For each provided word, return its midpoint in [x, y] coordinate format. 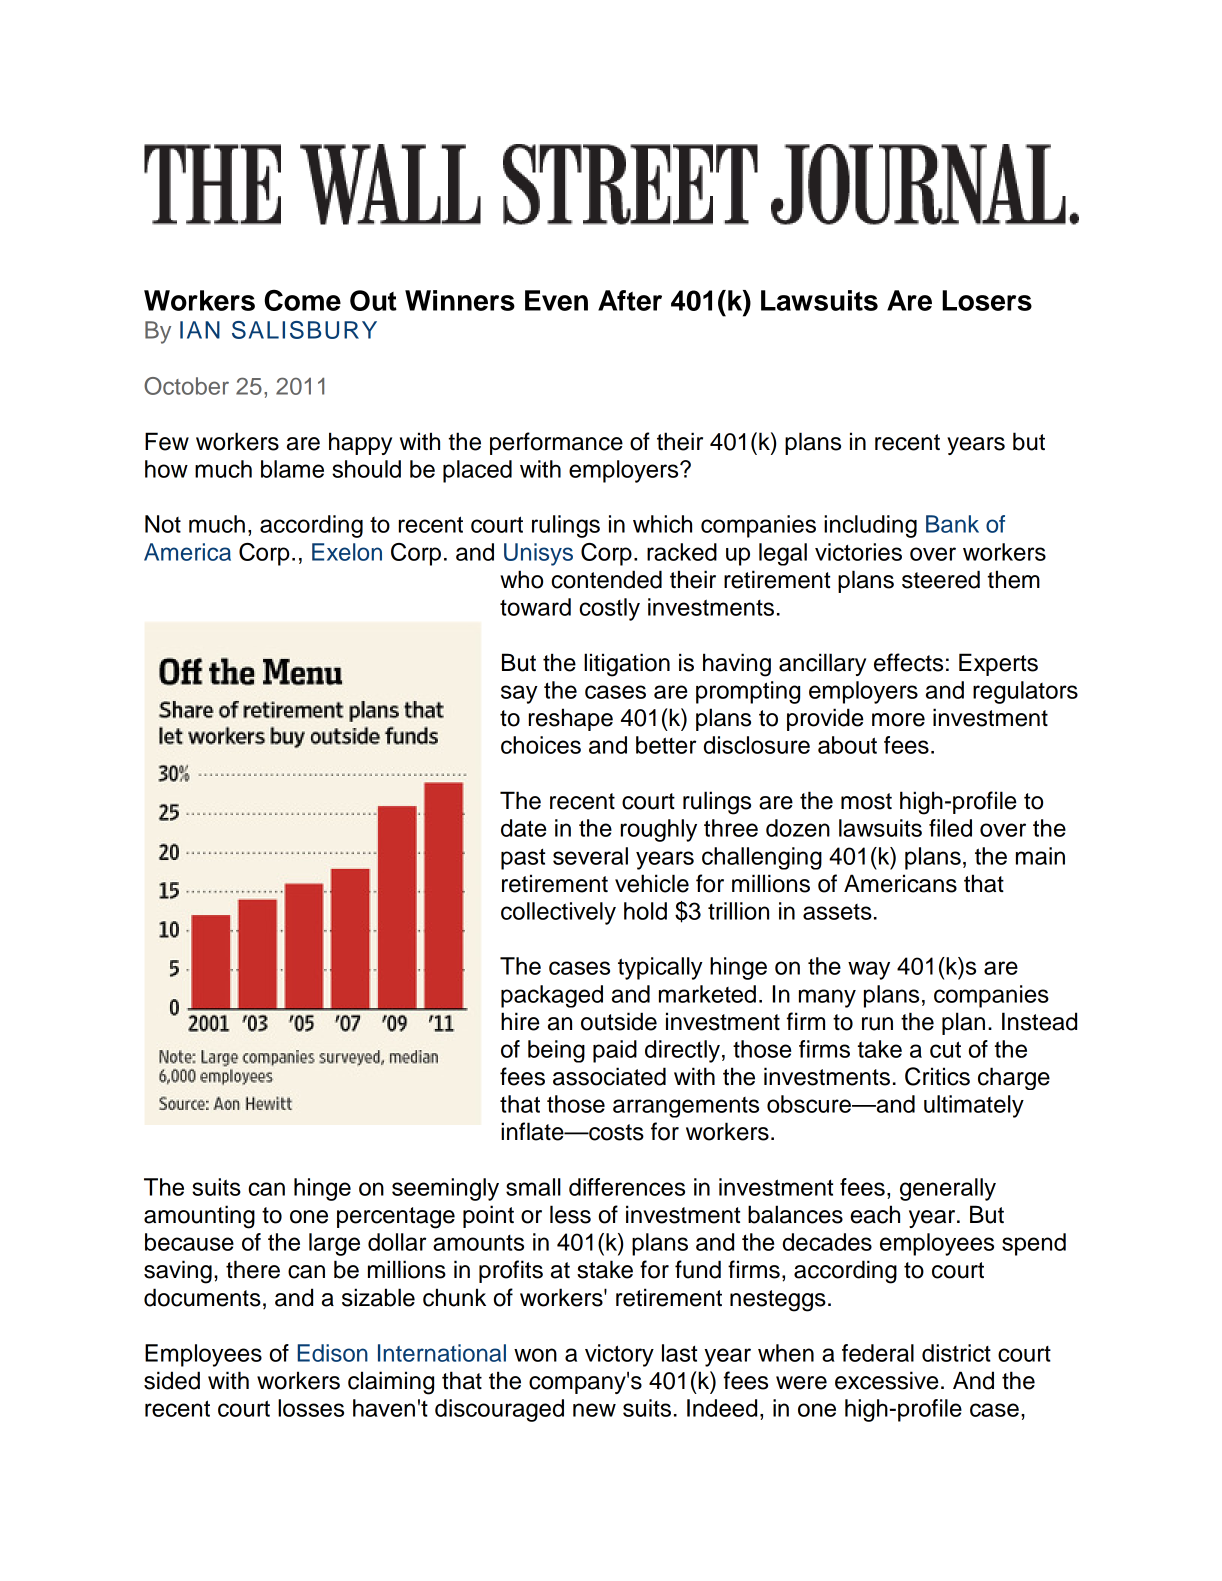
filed [950, 828]
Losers [987, 300]
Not [163, 524]
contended [606, 579]
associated [609, 1076]
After [630, 300]
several [590, 856]
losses [311, 1408]
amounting [199, 1217]
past [523, 859]
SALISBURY [304, 330]
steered [941, 579]
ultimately [974, 1106]
